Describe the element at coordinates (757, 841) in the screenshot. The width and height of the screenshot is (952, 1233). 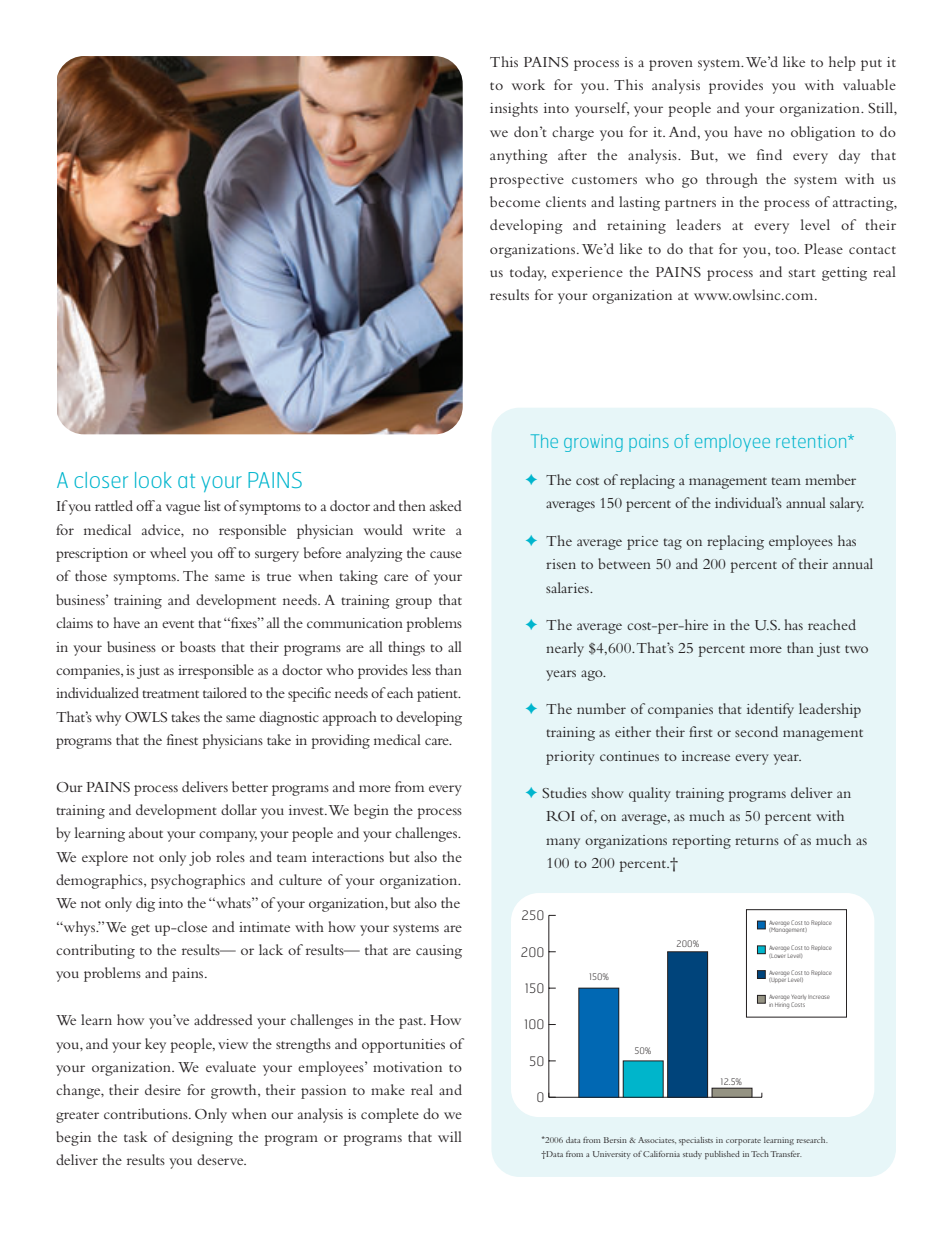
I see `returns` at that location.
